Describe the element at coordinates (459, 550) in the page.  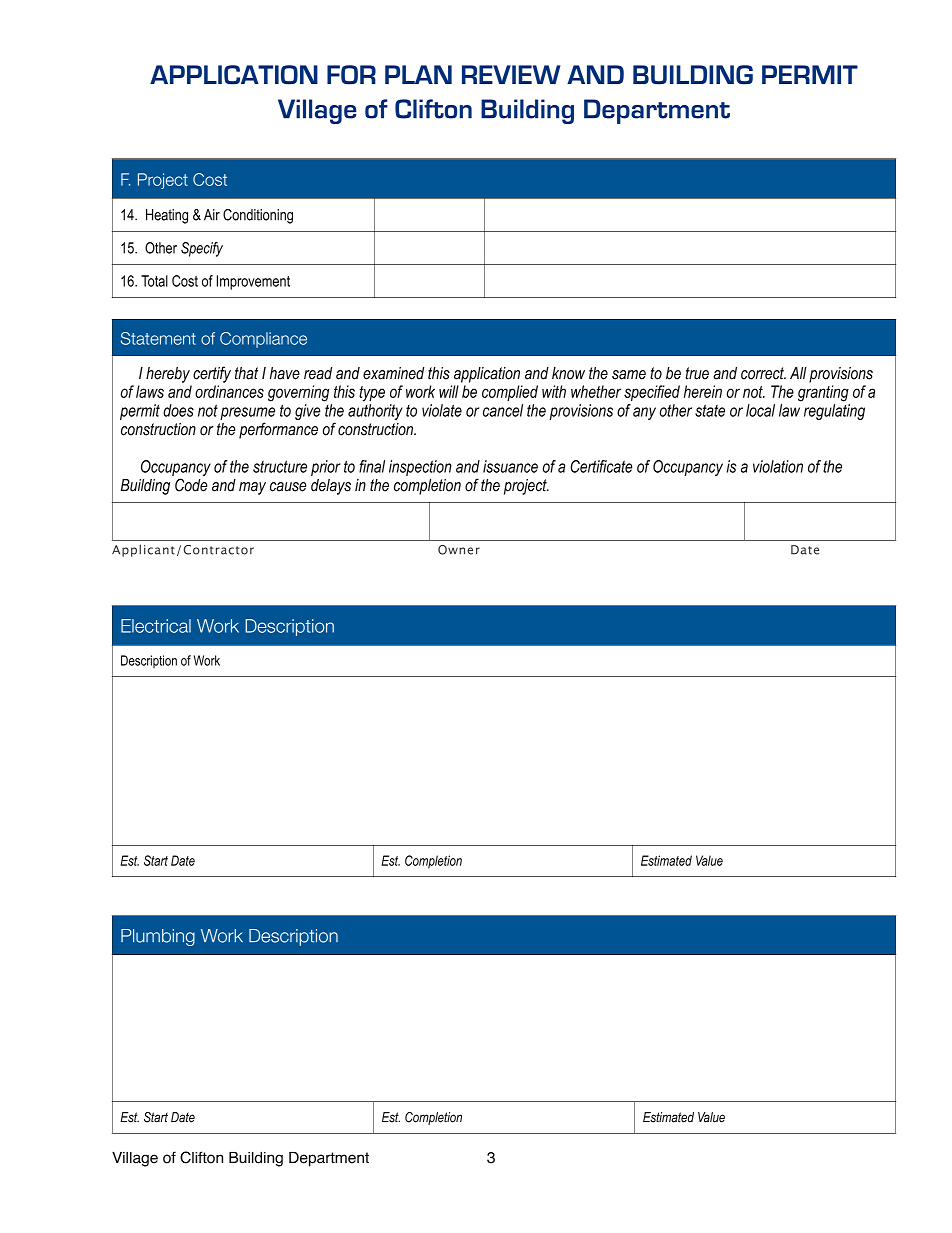
I see `Owner` at that location.
